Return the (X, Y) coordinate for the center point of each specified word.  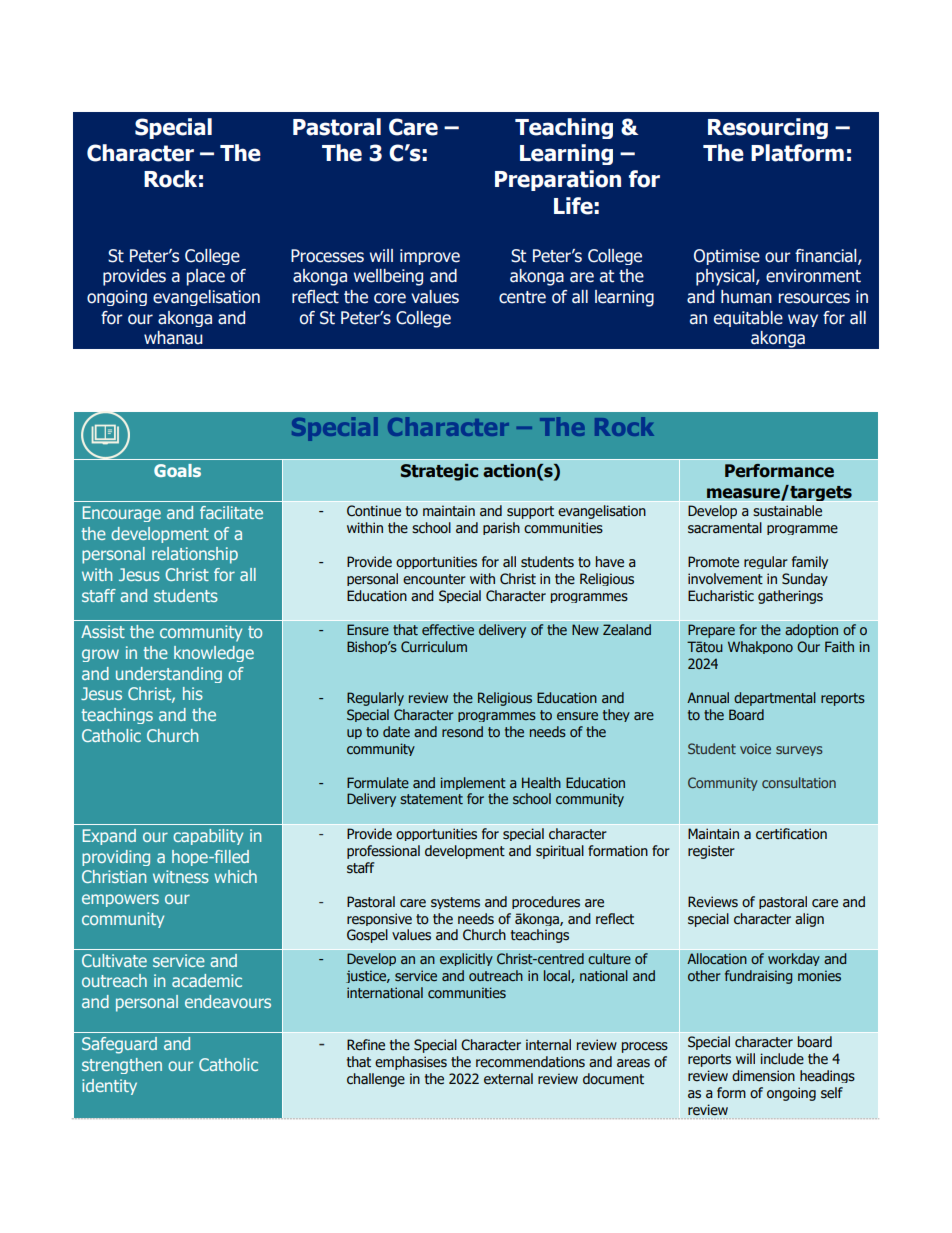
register (711, 852)
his (193, 693)
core (390, 298)
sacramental (725, 528)
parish (501, 528)
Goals (177, 470)
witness (181, 876)
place (205, 277)
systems (455, 903)
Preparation (558, 180)
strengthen (122, 1066)
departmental (775, 699)
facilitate (231, 512)
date (396, 731)
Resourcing (768, 128)
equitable (748, 319)
